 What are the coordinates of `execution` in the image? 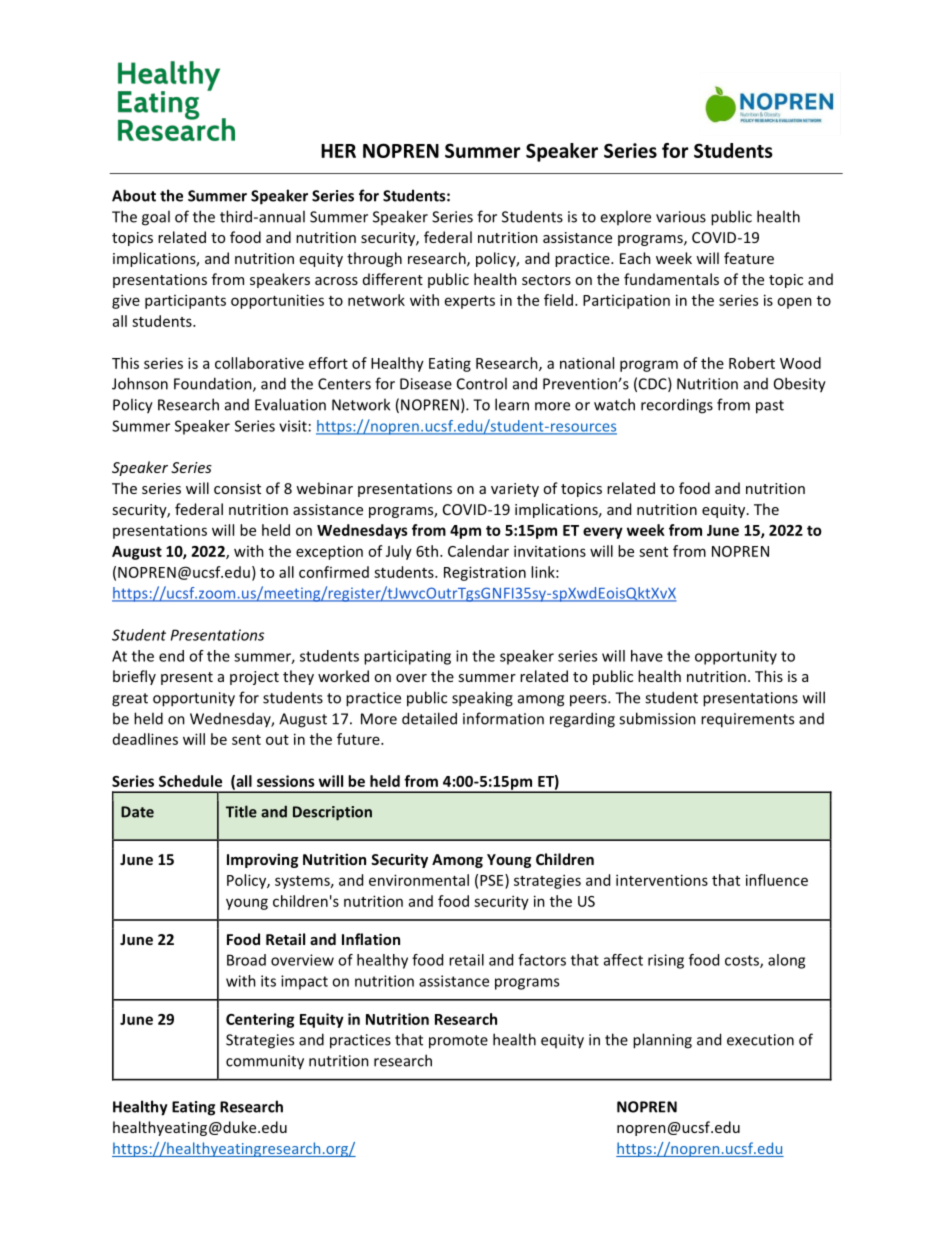 It's located at (760, 1040).
